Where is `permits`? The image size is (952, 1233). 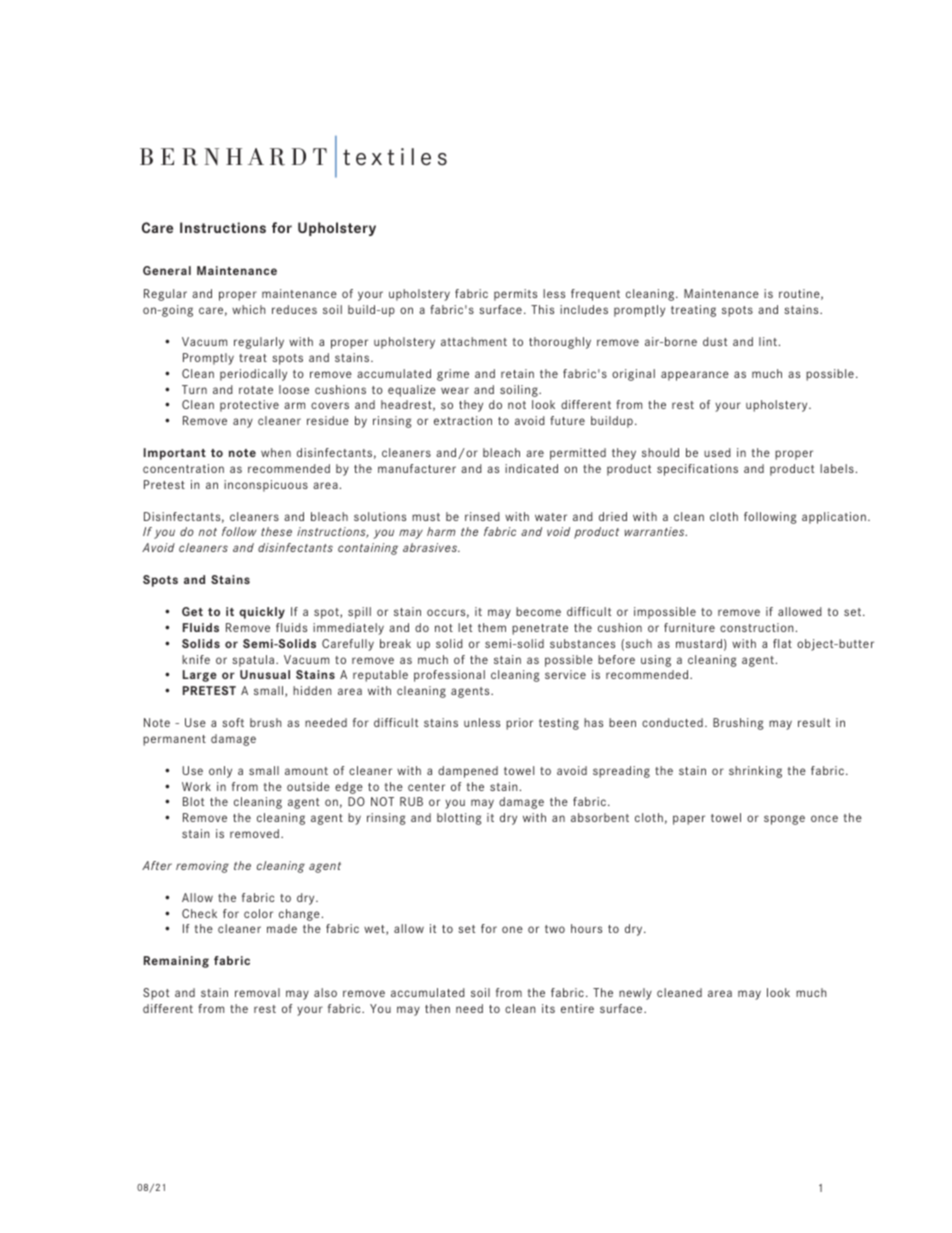 permits is located at coordinates (515, 295).
